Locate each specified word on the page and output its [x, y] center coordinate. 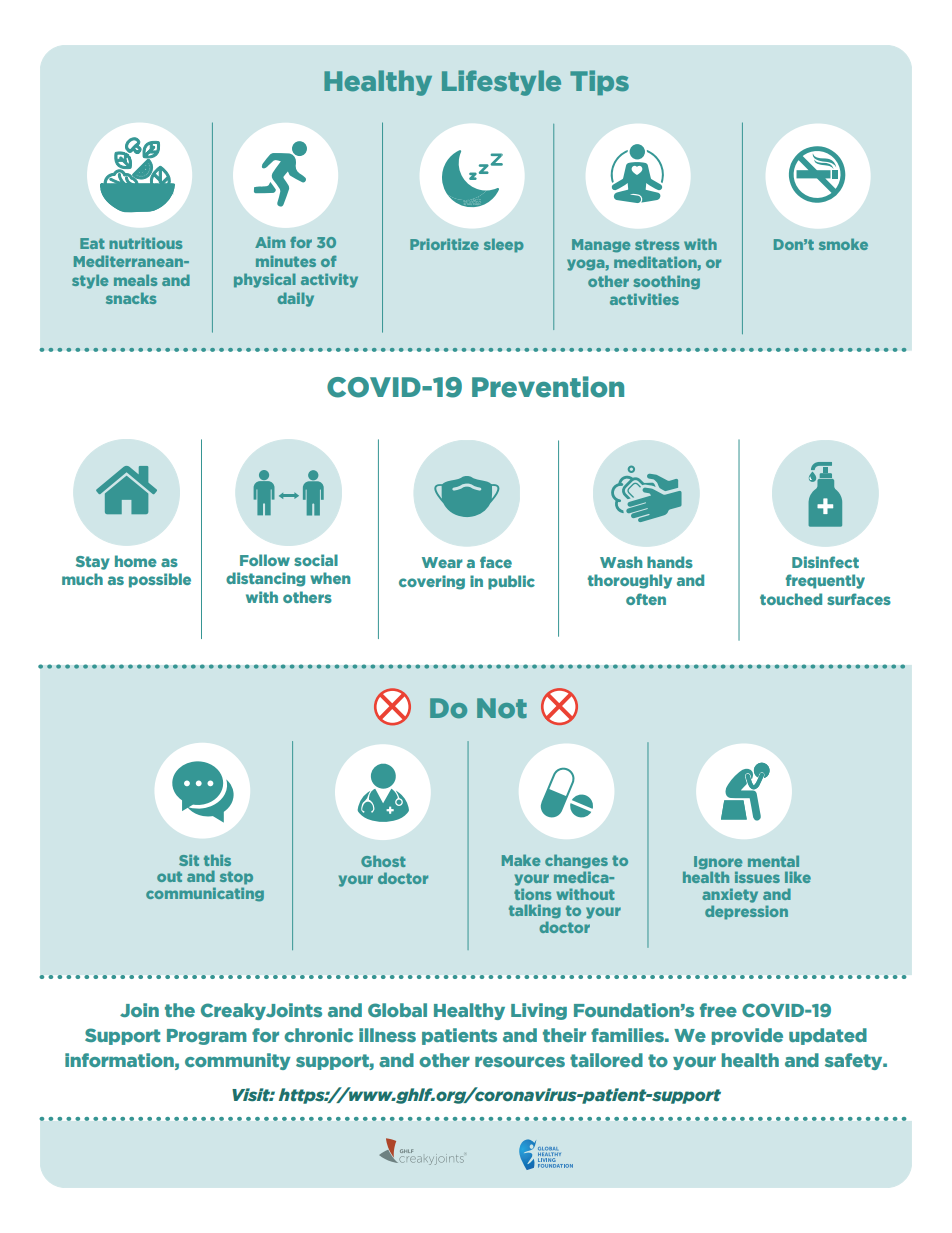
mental [773, 861]
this [217, 860]
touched [791, 599]
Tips [599, 82]
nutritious [145, 243]
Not [502, 708]
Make [521, 860]
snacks [131, 298]
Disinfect [825, 562]
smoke [843, 244]
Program [207, 1037]
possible [160, 580]
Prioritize [444, 244]
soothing [666, 282]
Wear [442, 562]
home [136, 561]
